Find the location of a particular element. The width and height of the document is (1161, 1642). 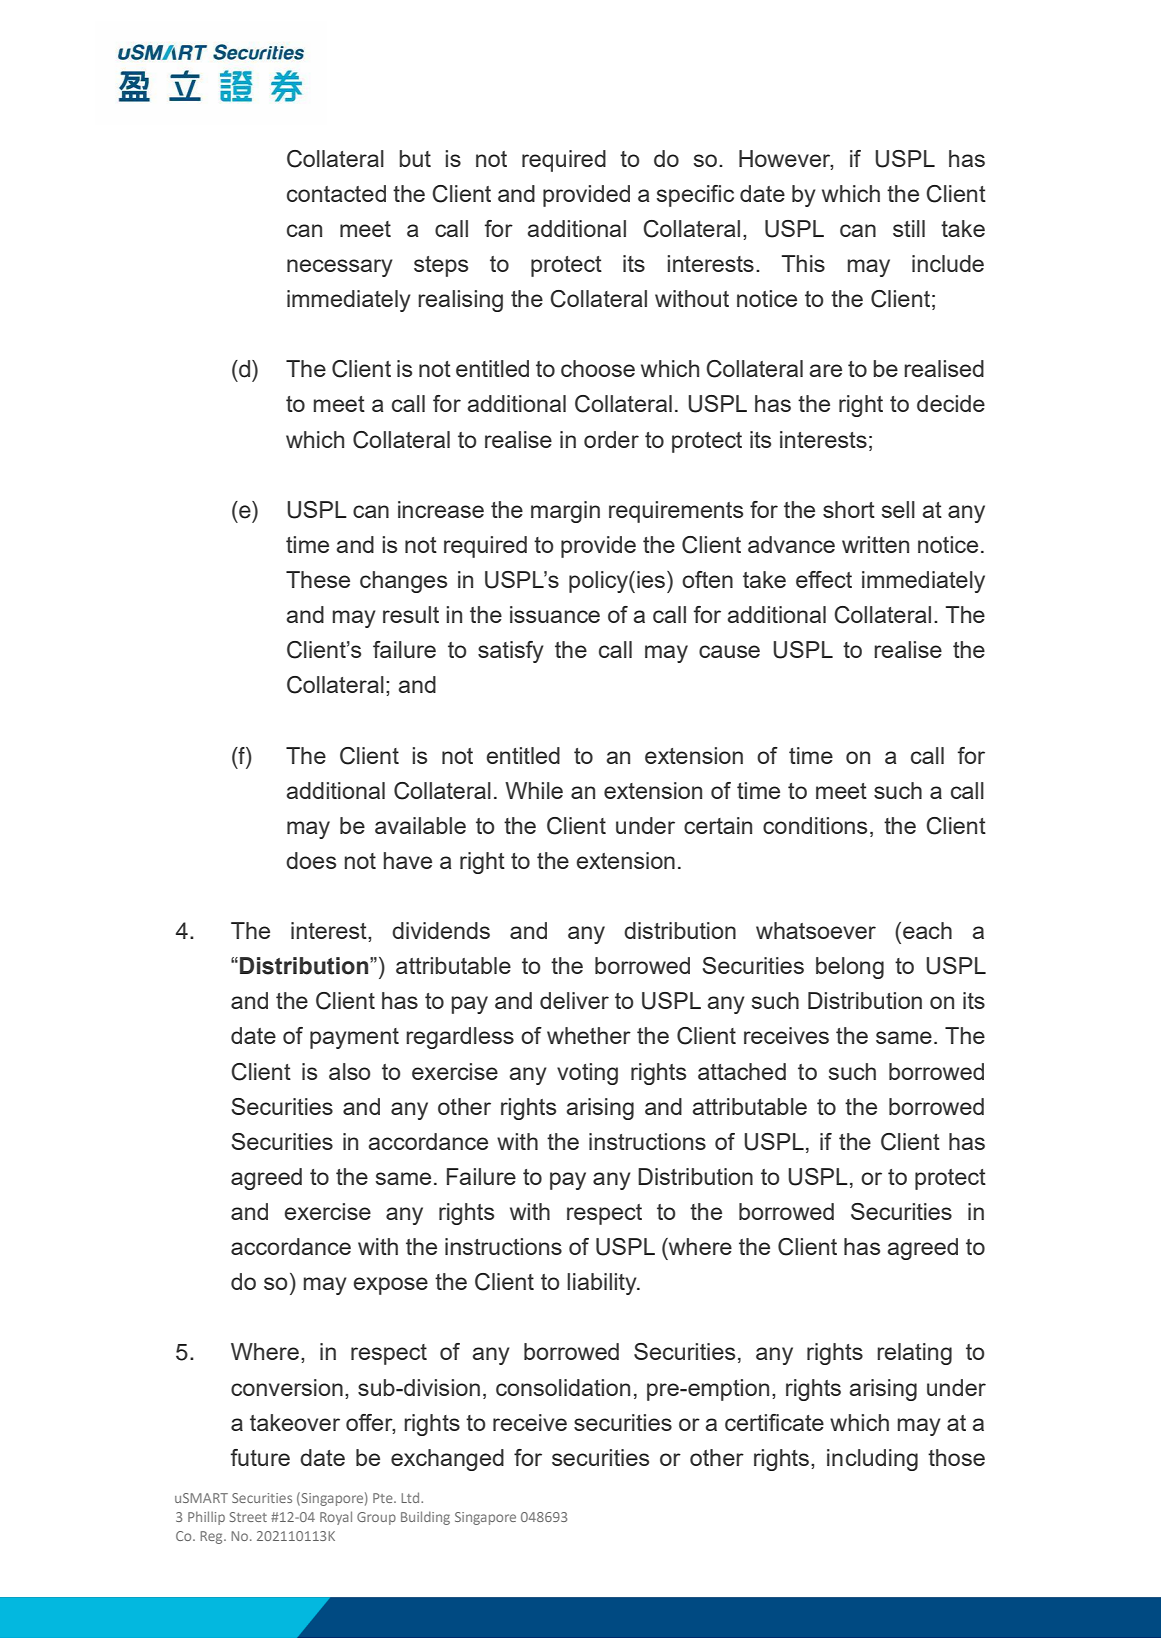

attached is located at coordinates (742, 1071).
